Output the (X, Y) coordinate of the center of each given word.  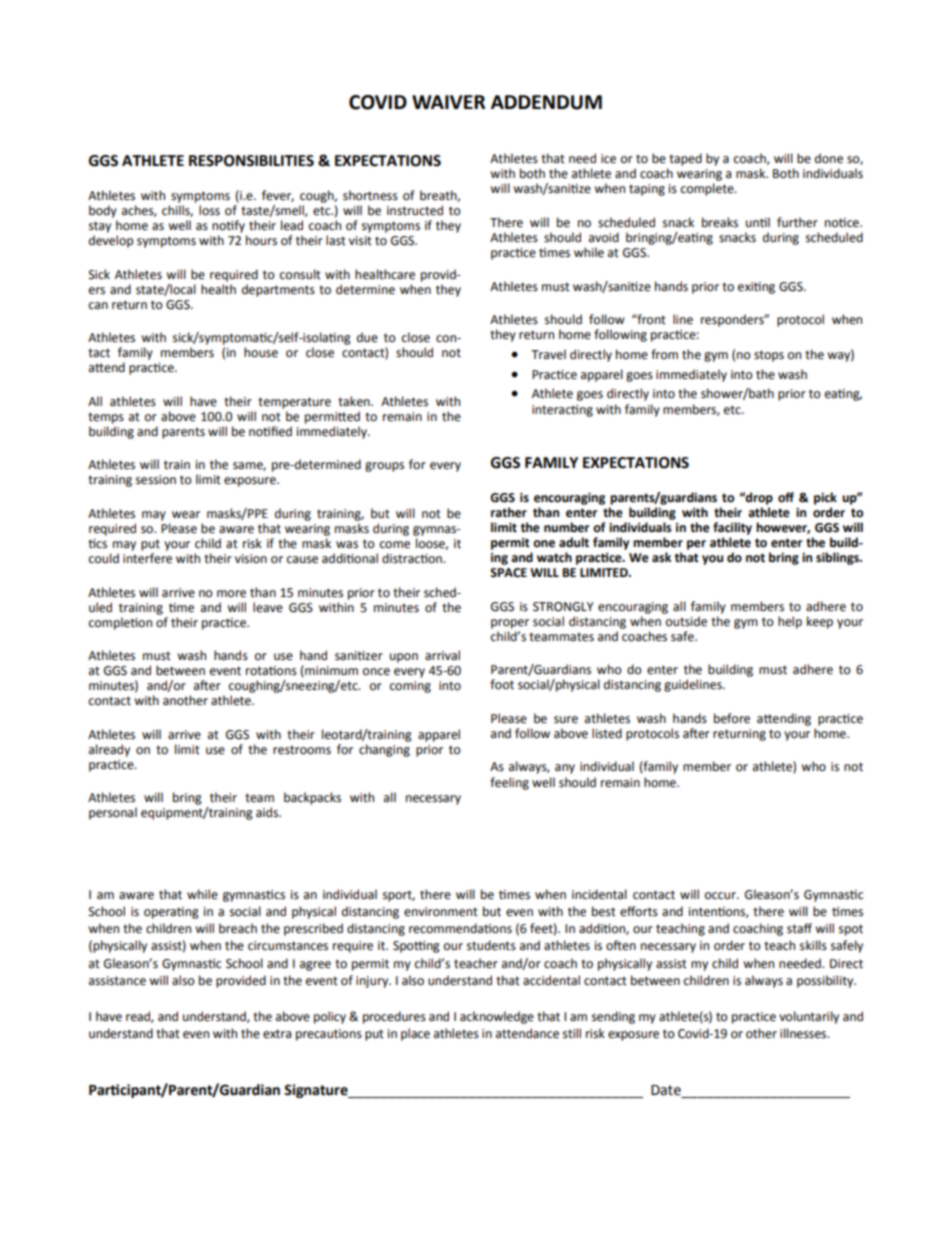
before (732, 718)
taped (685, 159)
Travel (548, 354)
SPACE (508, 573)
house (261, 352)
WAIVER (448, 102)
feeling (509, 783)
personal (113, 813)
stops (769, 356)
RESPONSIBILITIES (251, 161)
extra (277, 1034)
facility (732, 528)
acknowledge (497, 1017)
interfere (147, 558)
